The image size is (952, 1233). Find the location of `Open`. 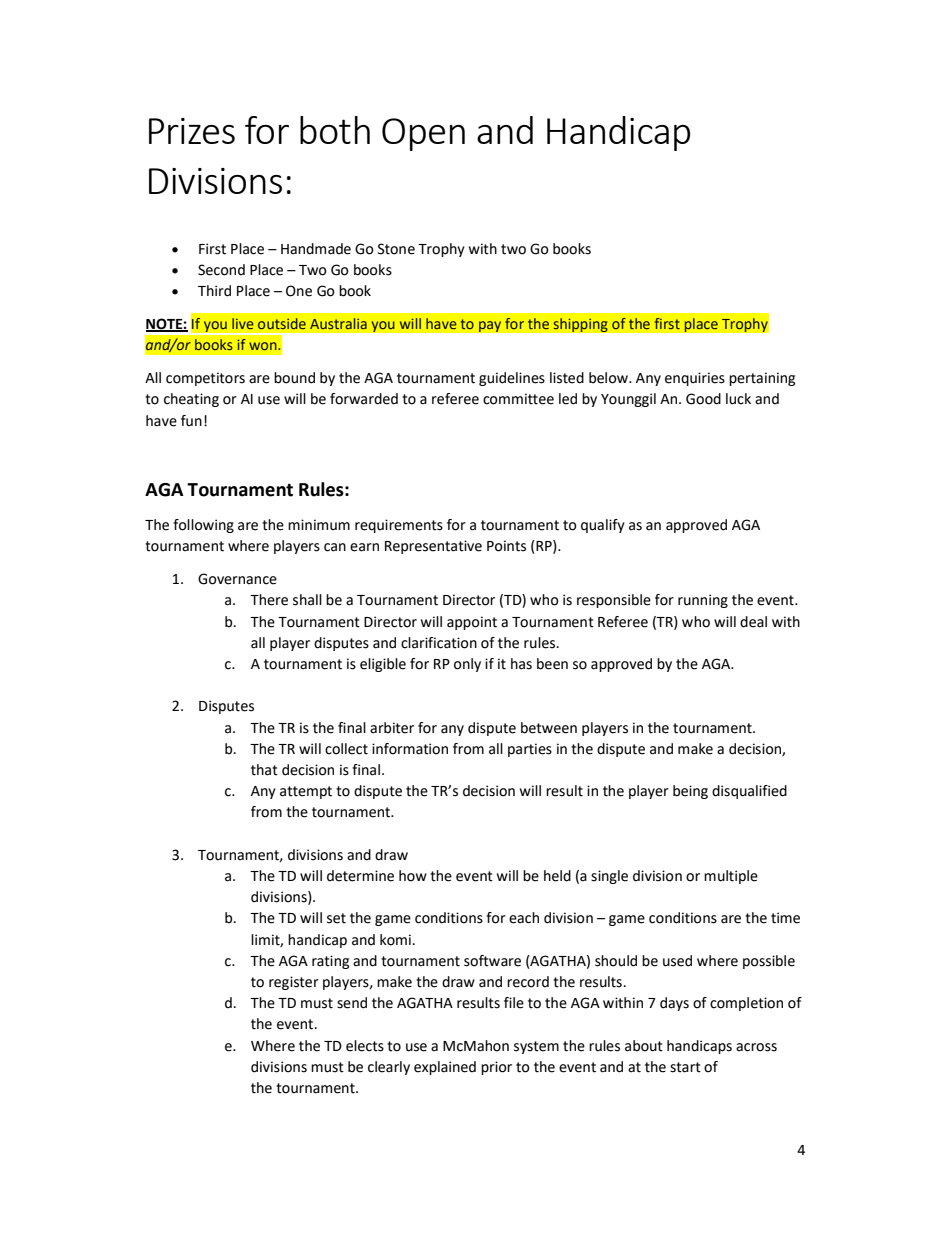

Open is located at coordinates (423, 134).
